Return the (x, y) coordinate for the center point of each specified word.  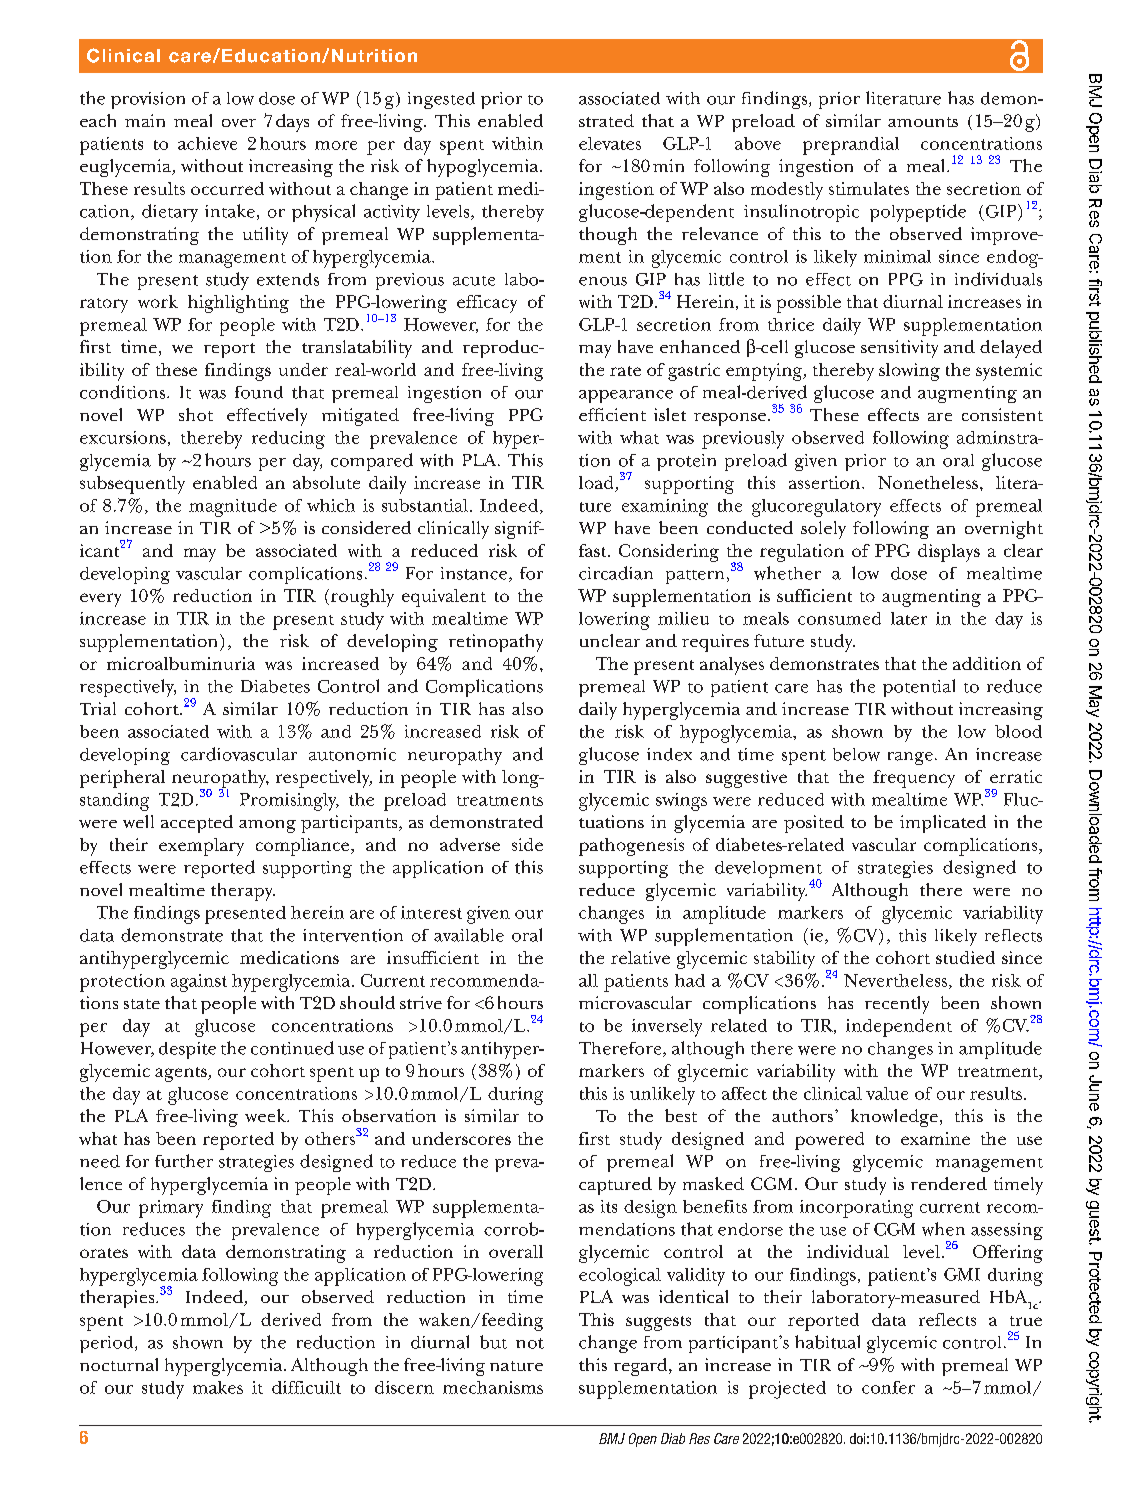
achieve (207, 143)
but (493, 1342)
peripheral (122, 779)
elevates (610, 143)
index (669, 754)
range (910, 758)
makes (218, 1387)
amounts (923, 122)
